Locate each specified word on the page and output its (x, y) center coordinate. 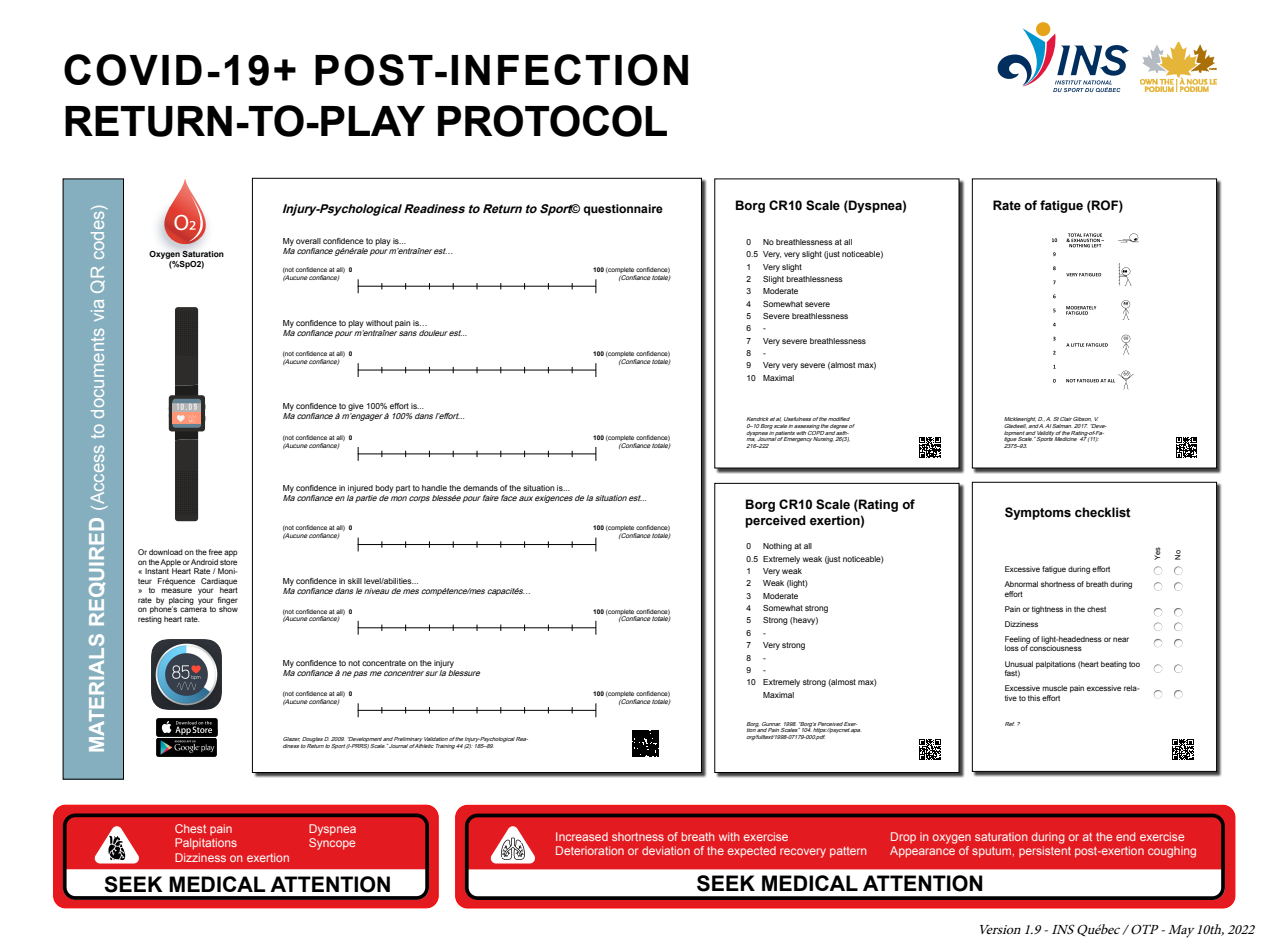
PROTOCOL (552, 121)
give (356, 407)
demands (480, 488)
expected (752, 852)
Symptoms (1038, 513)
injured (360, 489)
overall (308, 241)
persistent (1045, 851)
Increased (582, 836)
